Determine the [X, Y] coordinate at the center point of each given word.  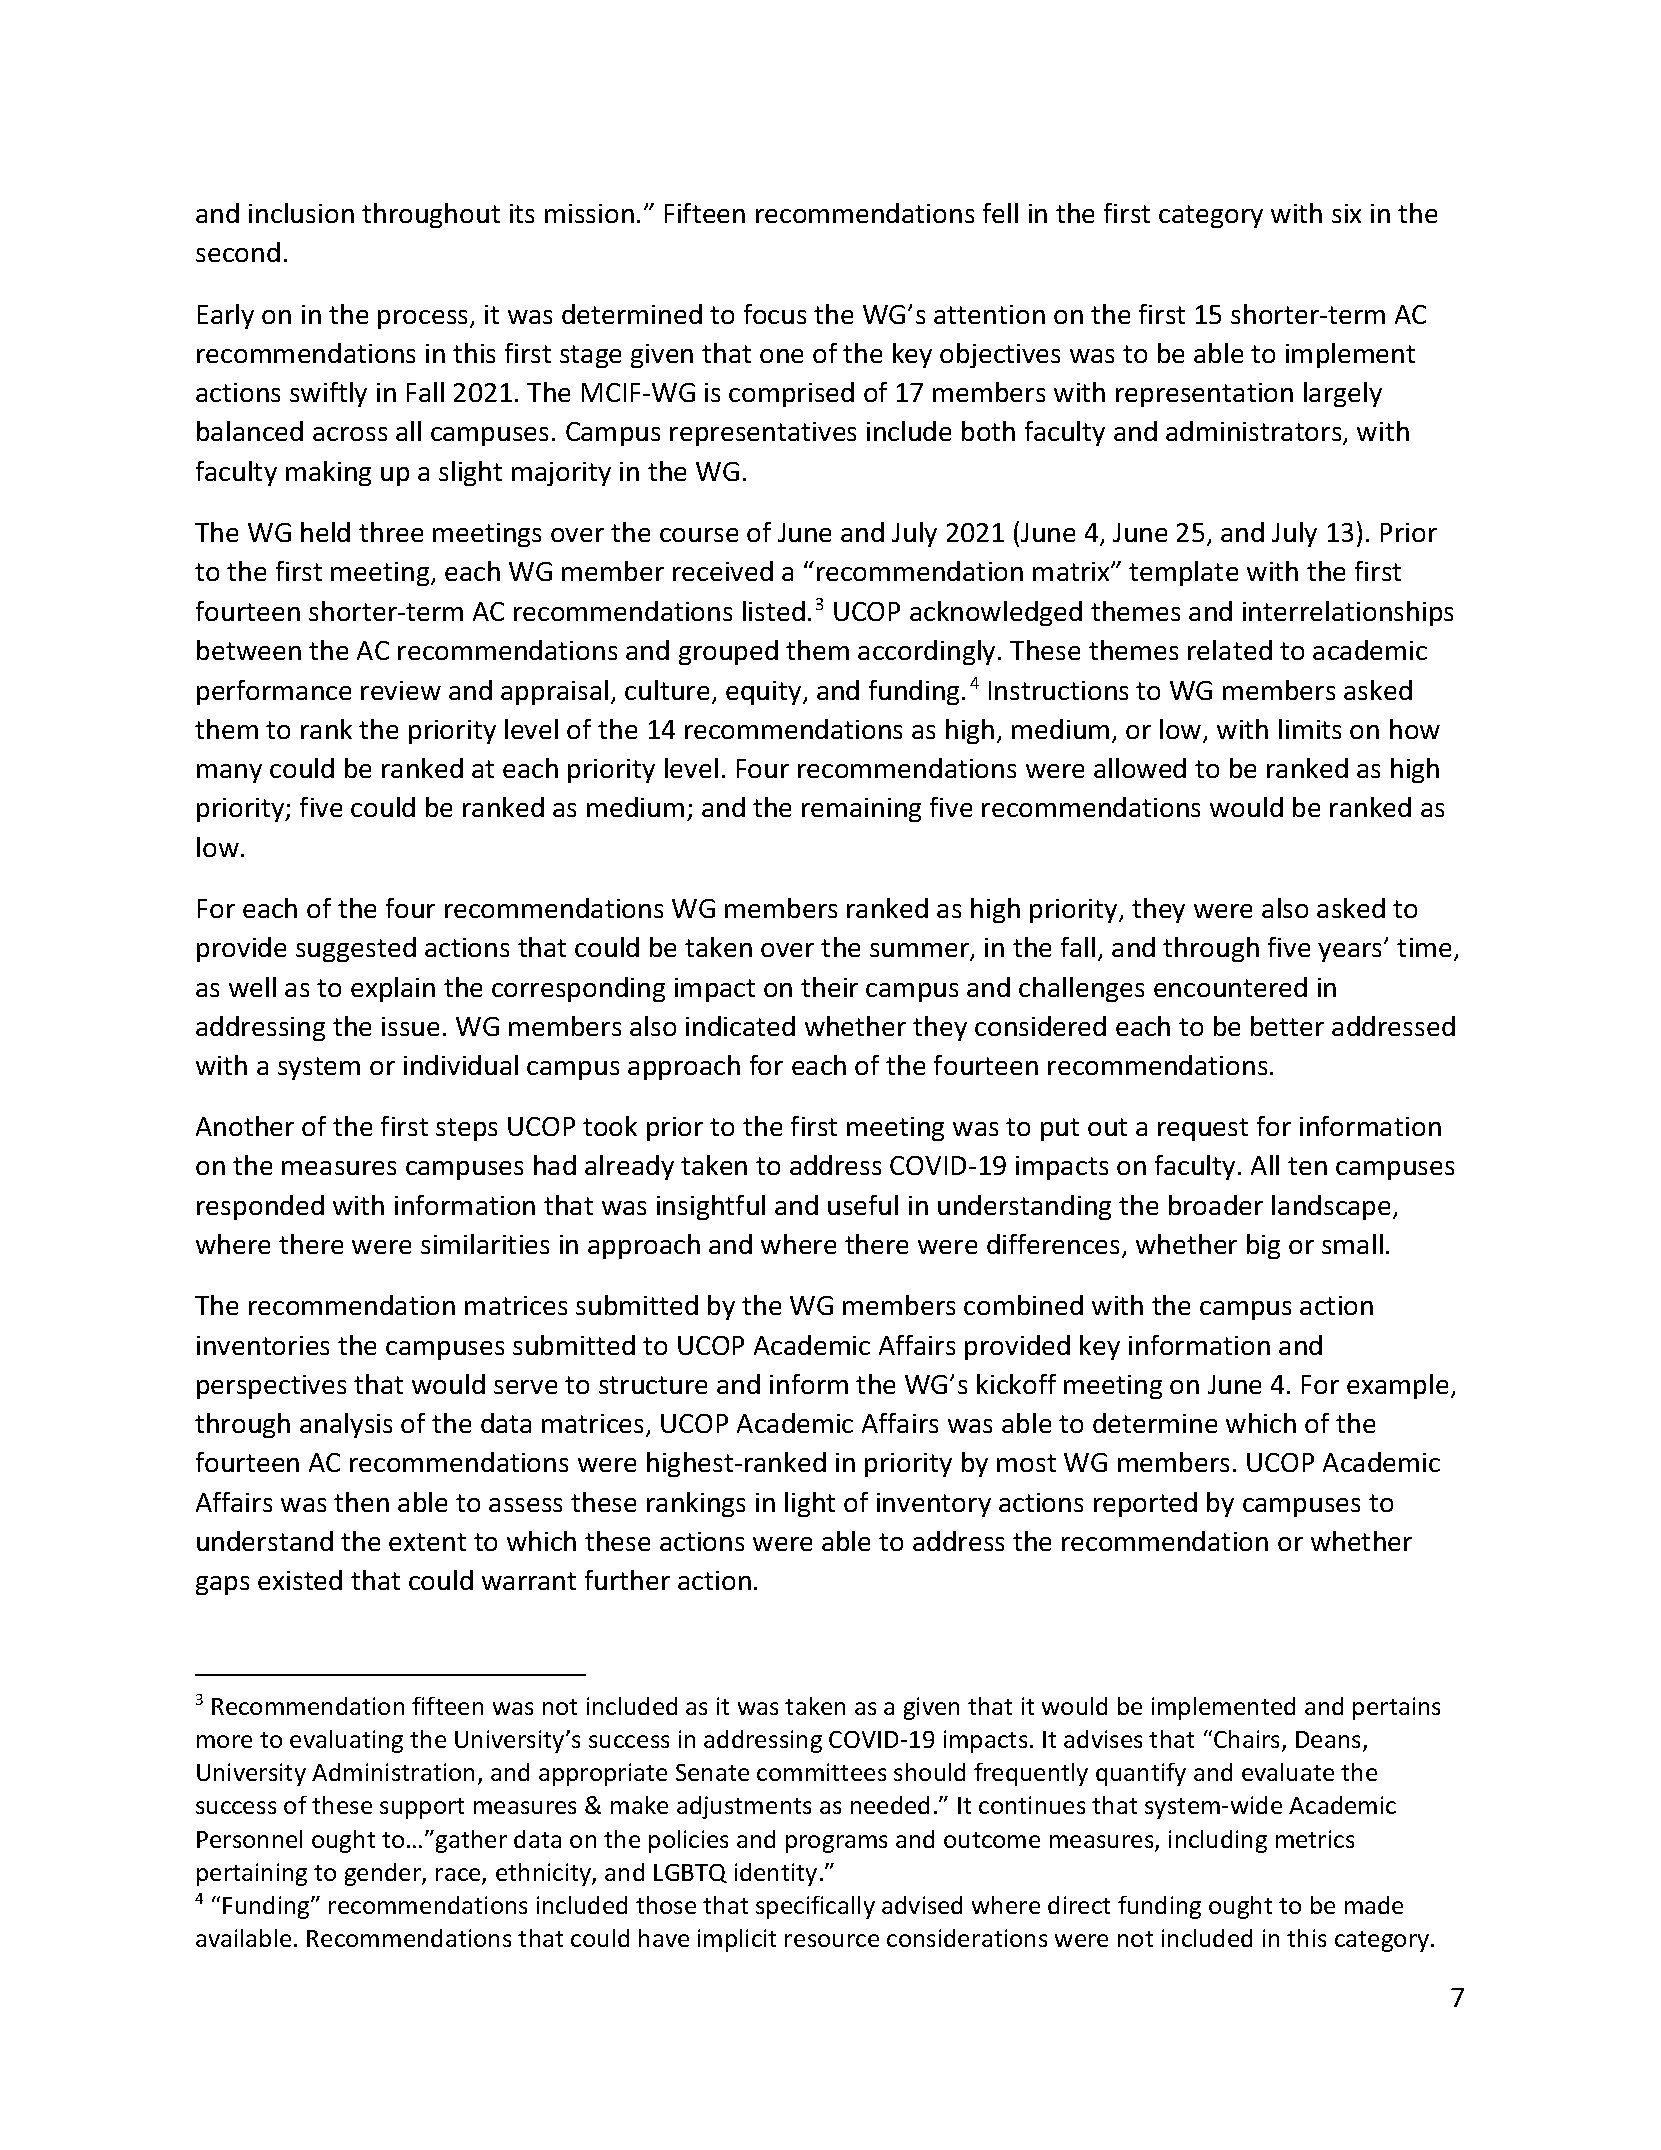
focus [775, 314]
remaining [861, 810]
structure [653, 1385]
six [1346, 213]
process [424, 319]
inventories [263, 1345]
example [1397, 1386]
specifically [815, 1907]
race [459, 1876]
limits [1310, 729]
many [229, 773]
